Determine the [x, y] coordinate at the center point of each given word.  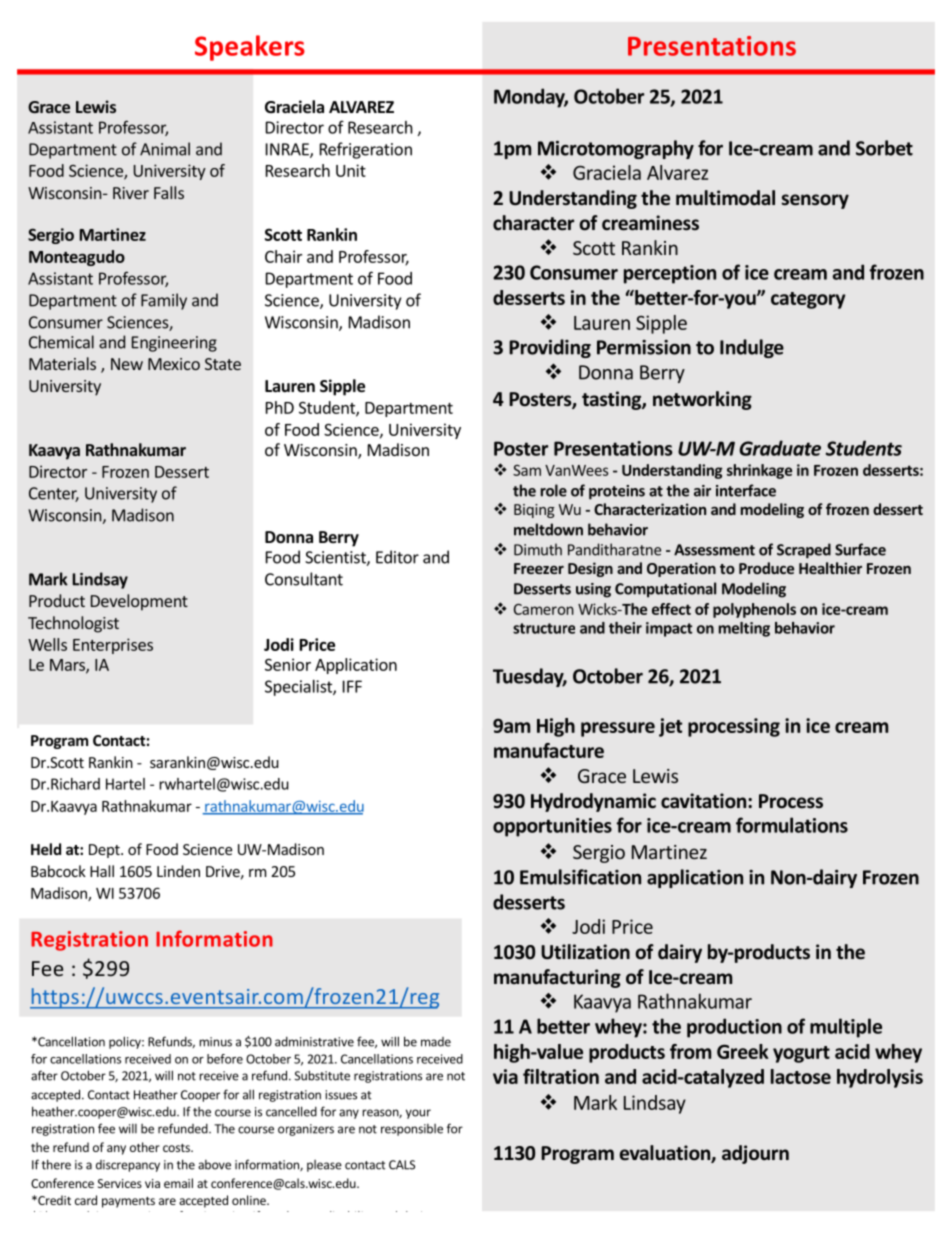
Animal [165, 149]
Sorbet [884, 148]
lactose [801, 1076]
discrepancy [128, 1166]
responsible [412, 1130]
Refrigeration [366, 150]
